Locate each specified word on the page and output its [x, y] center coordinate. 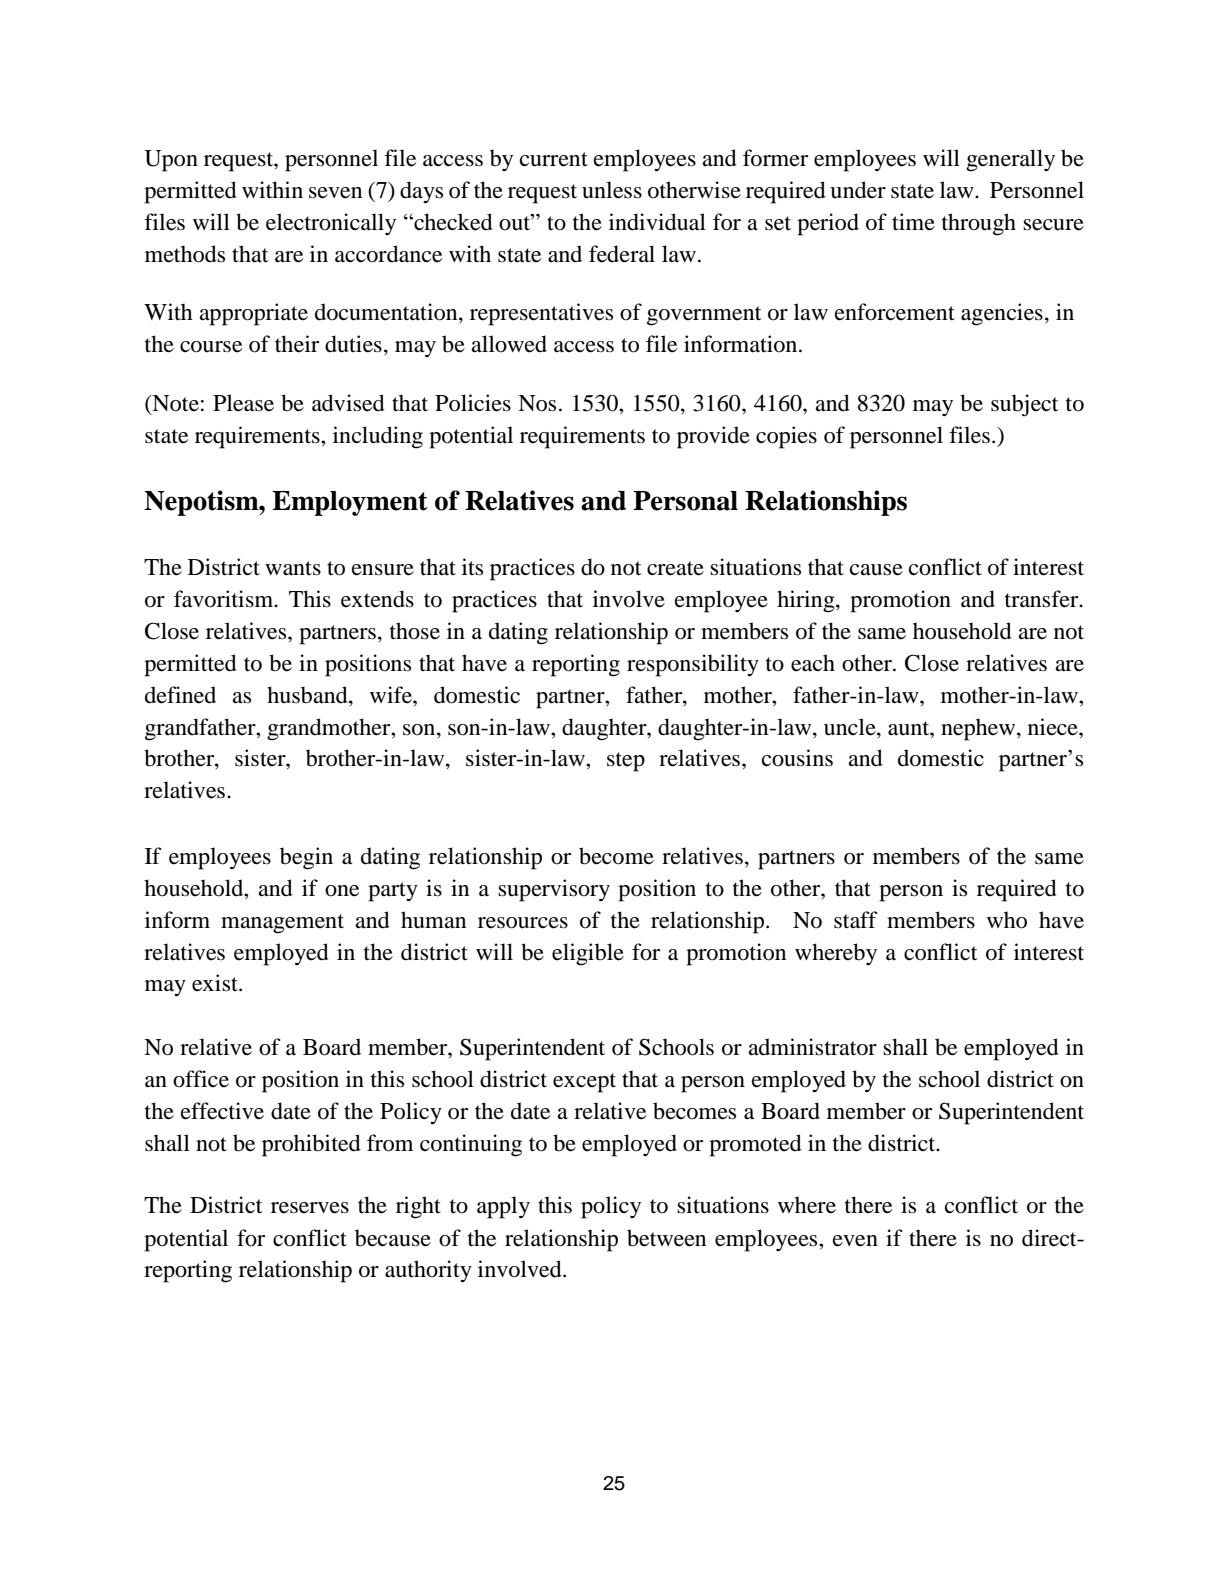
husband [308, 695]
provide [713, 437]
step [626, 762]
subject [1025, 405]
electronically [331, 224]
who [1007, 920]
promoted [755, 1145]
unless [612, 190]
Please [243, 403]
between [666, 1238]
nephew [979, 729]
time [913, 222]
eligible [588, 954]
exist [216, 983]
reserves [310, 1208]
